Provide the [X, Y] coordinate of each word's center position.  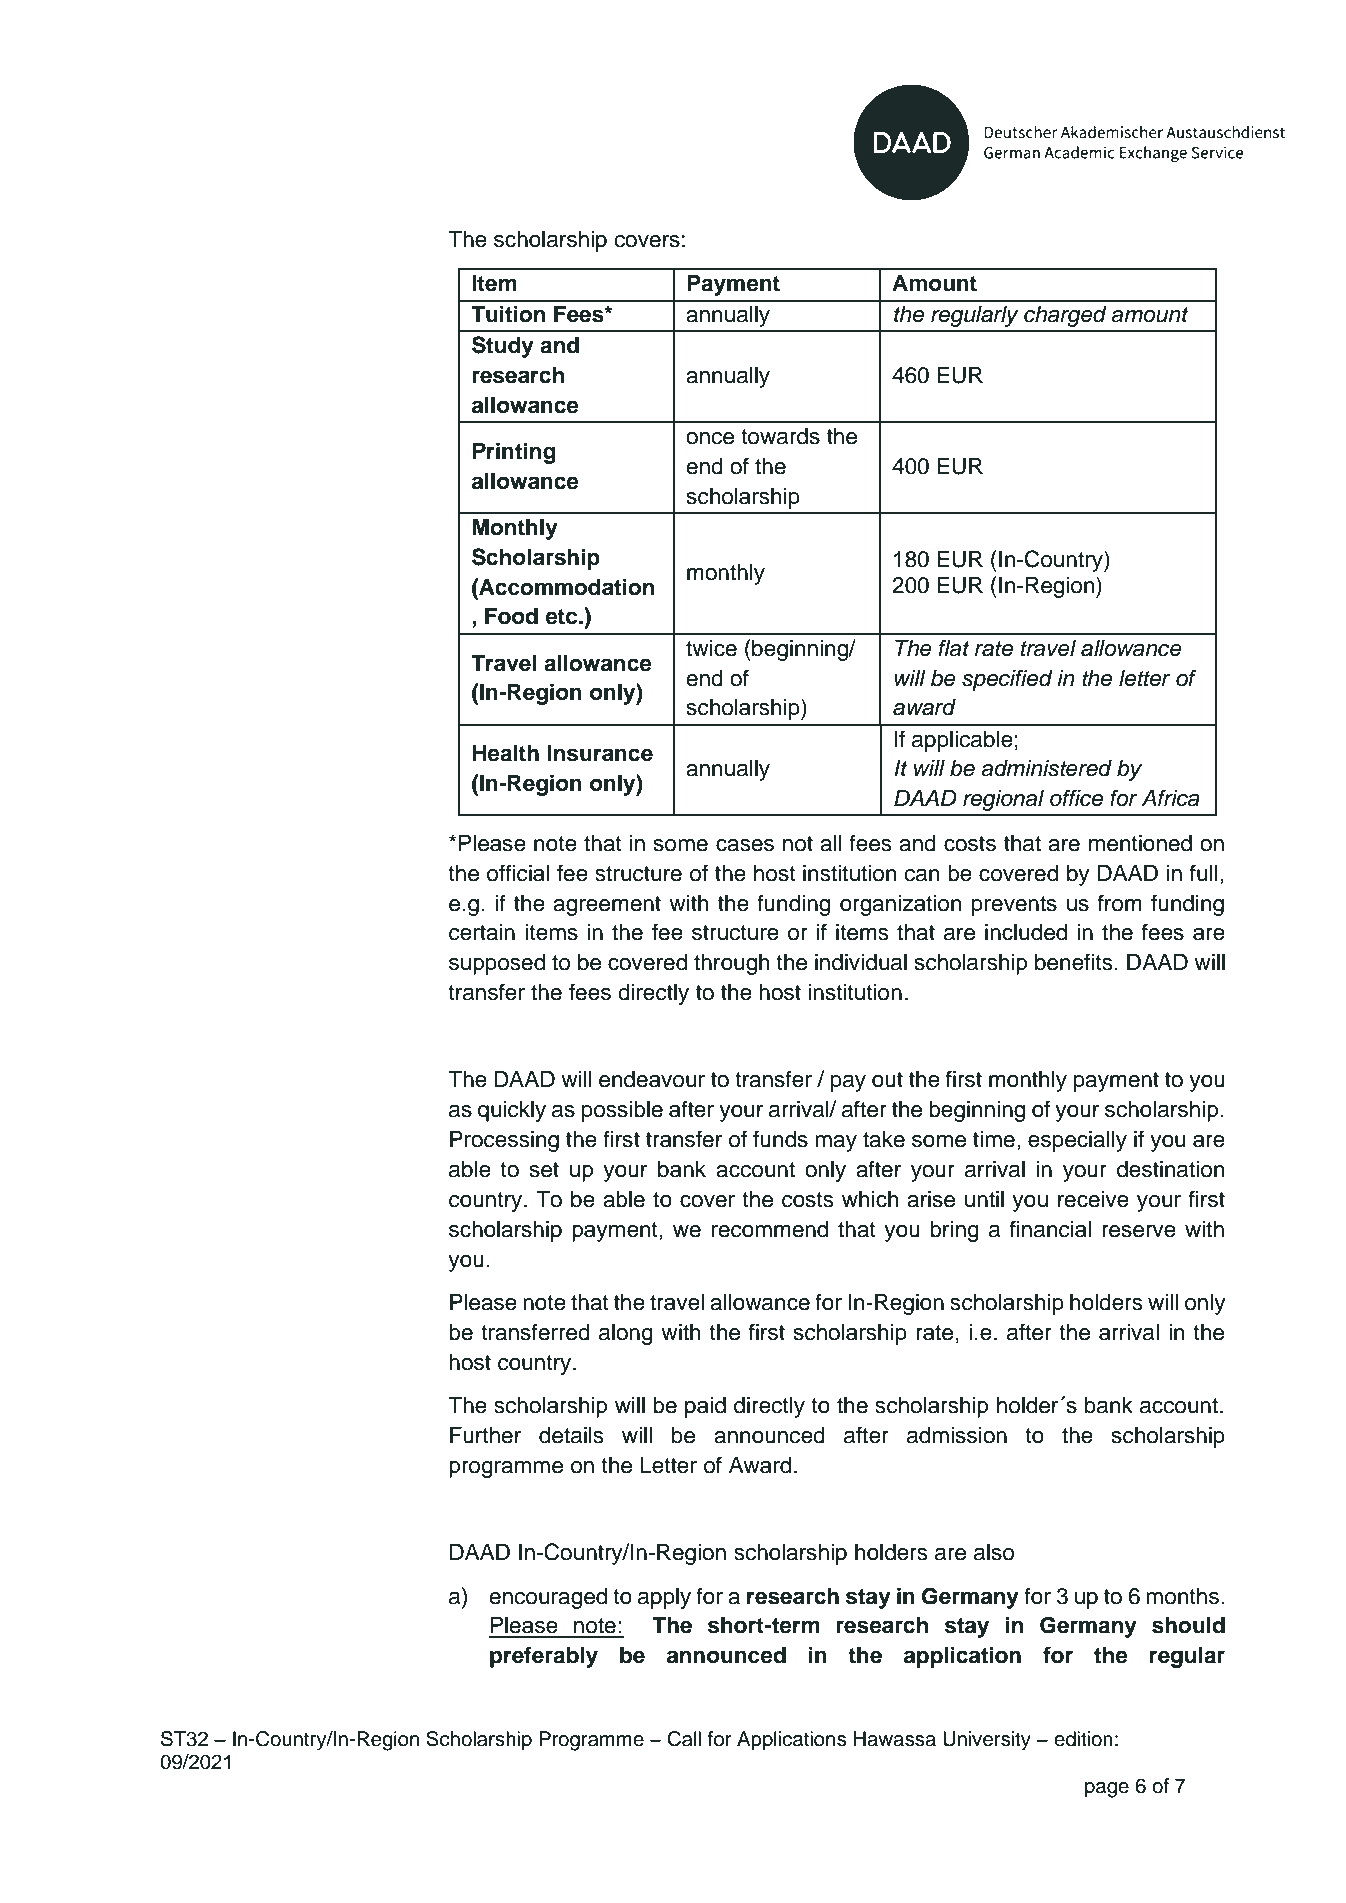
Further [485, 1435]
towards [780, 436]
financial [1050, 1229]
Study [503, 347]
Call [684, 1739]
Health [505, 753]
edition [1083, 1739]
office [1076, 798]
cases [745, 845]
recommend [770, 1229]
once [710, 438]
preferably [544, 1657]
